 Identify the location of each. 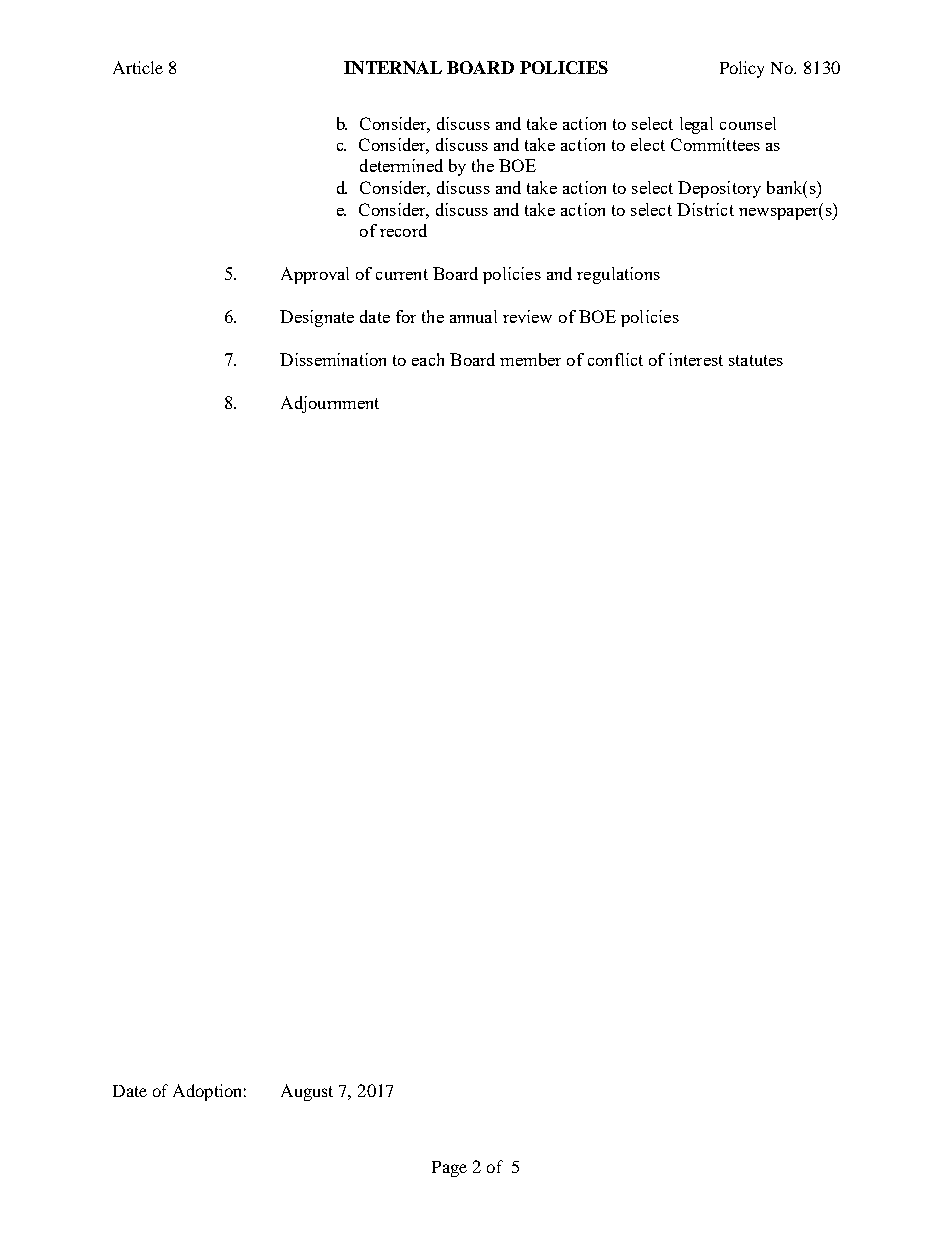
(428, 359).
